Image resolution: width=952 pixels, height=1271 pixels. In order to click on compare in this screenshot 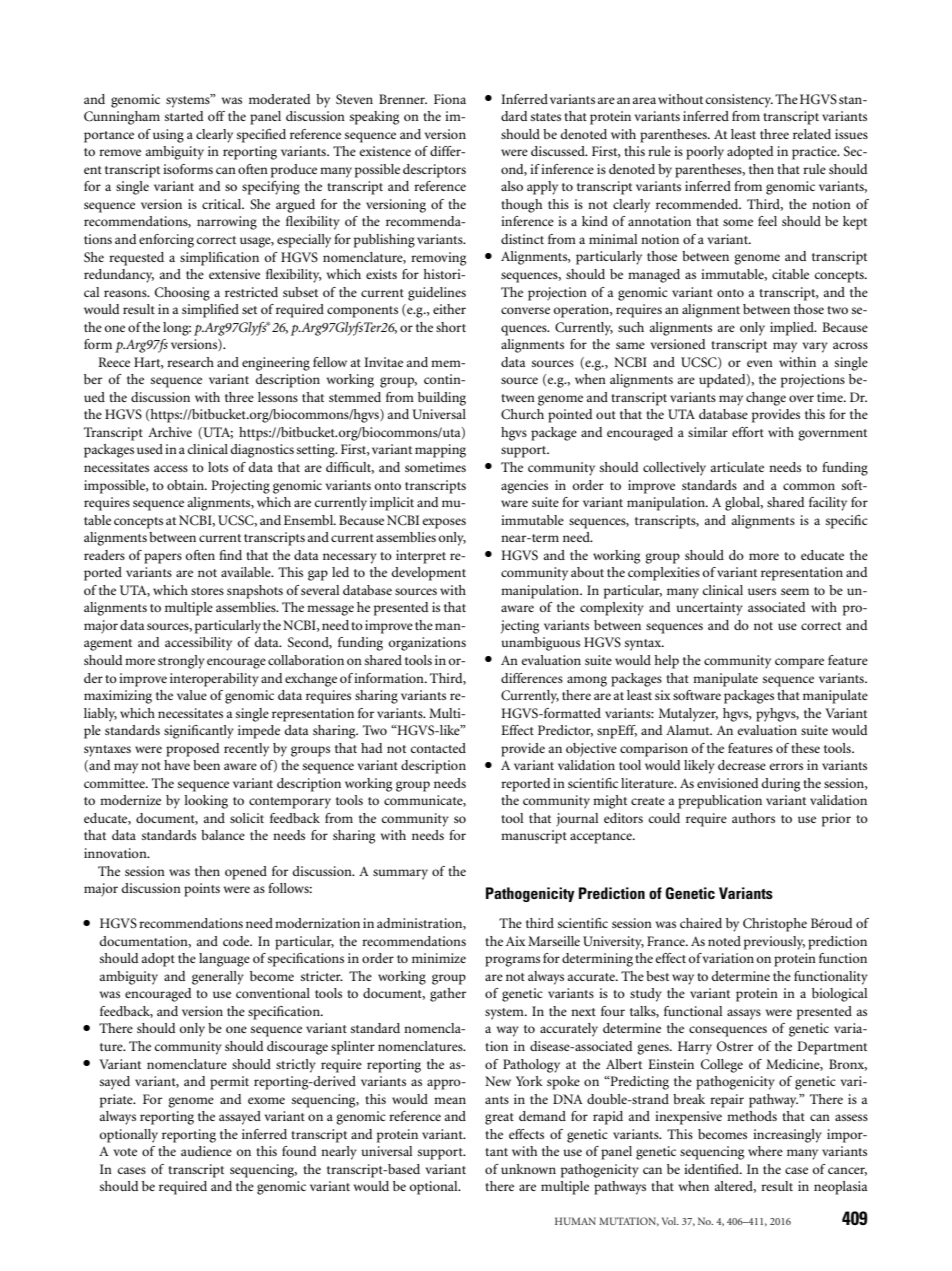, I will do `click(799, 663)`.
